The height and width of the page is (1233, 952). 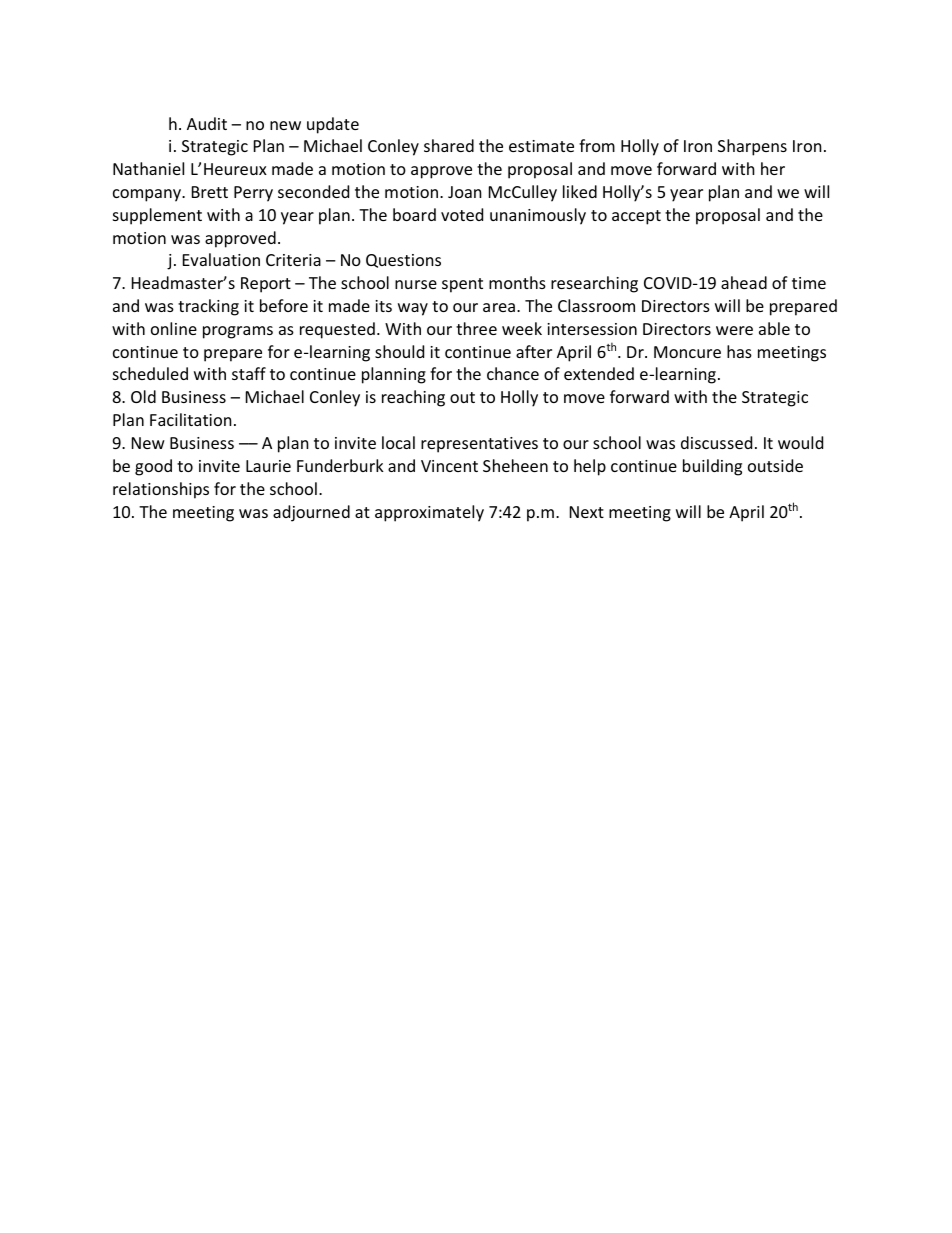 I want to click on Evaluation, so click(x=221, y=259).
